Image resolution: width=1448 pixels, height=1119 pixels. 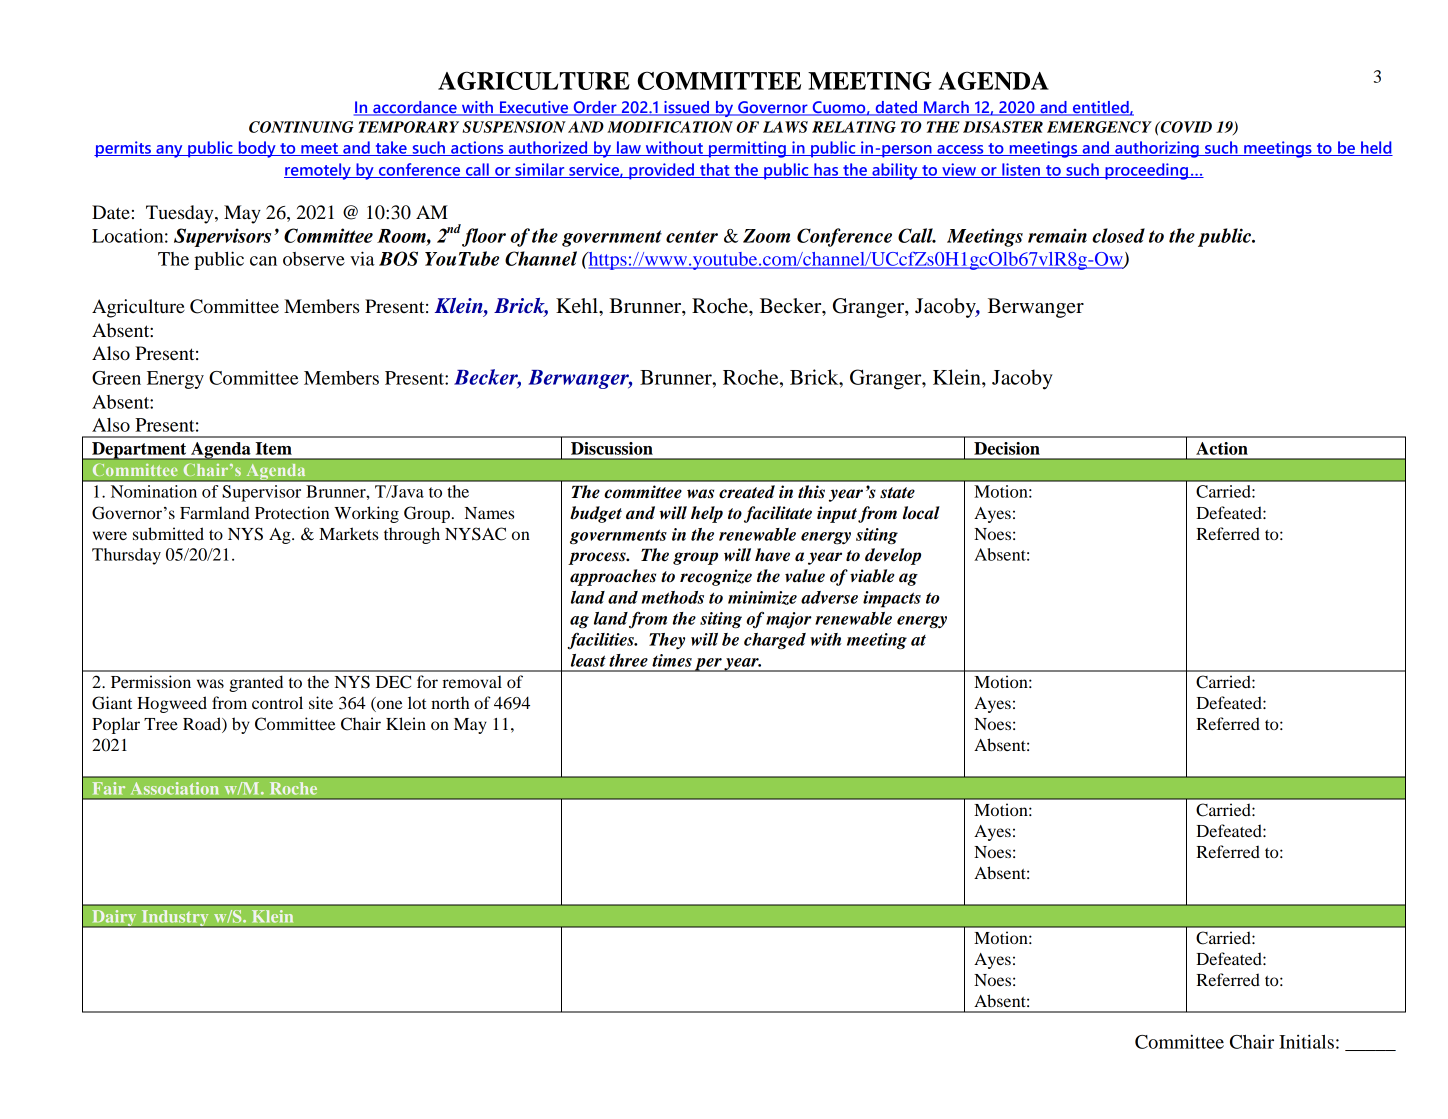 What do you see at coordinates (1185, 127) in the page?
I see `COVID` at bounding box center [1185, 127].
